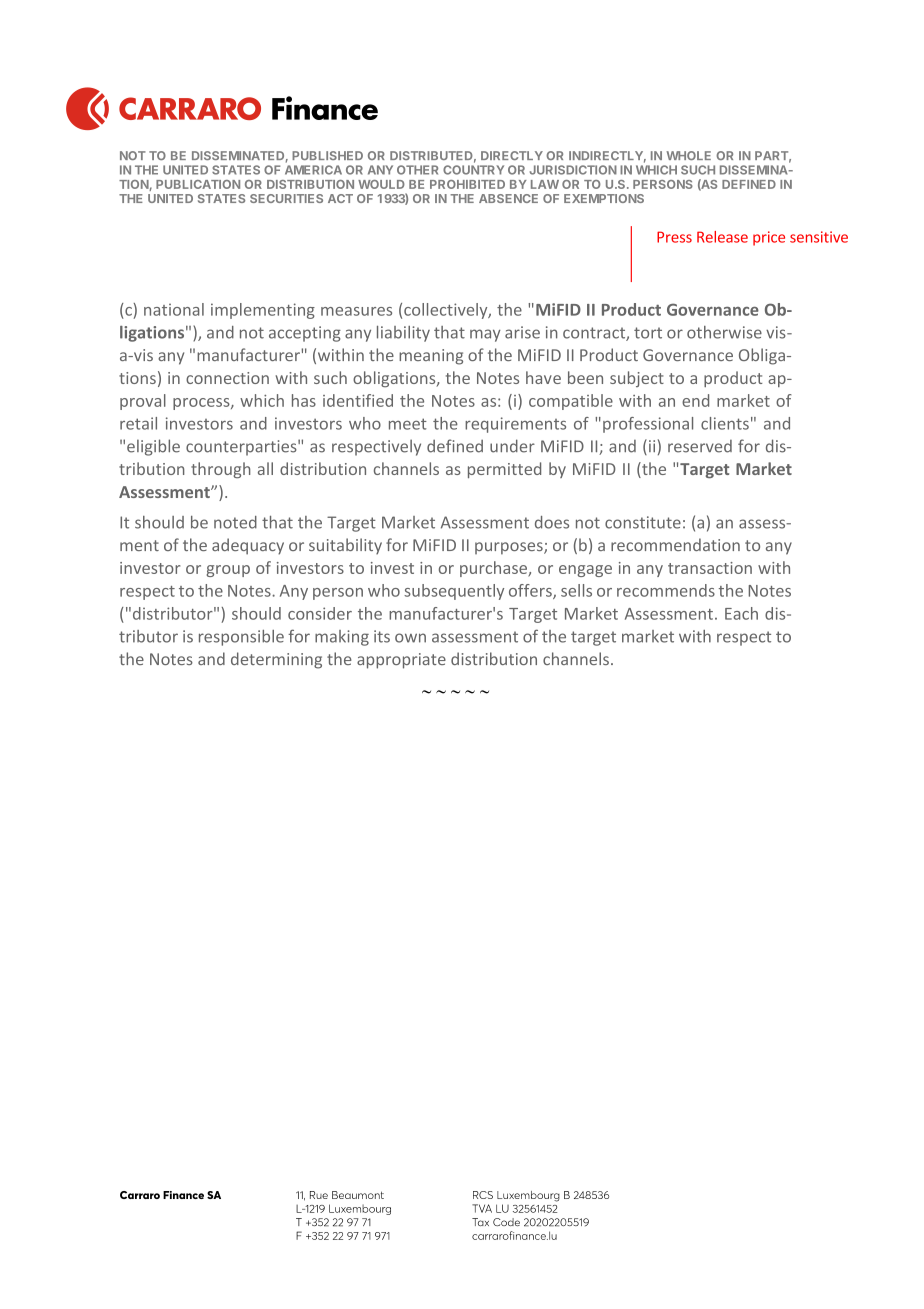  What do you see at coordinates (313, 170) in the image?
I see `AMERICA` at bounding box center [313, 170].
